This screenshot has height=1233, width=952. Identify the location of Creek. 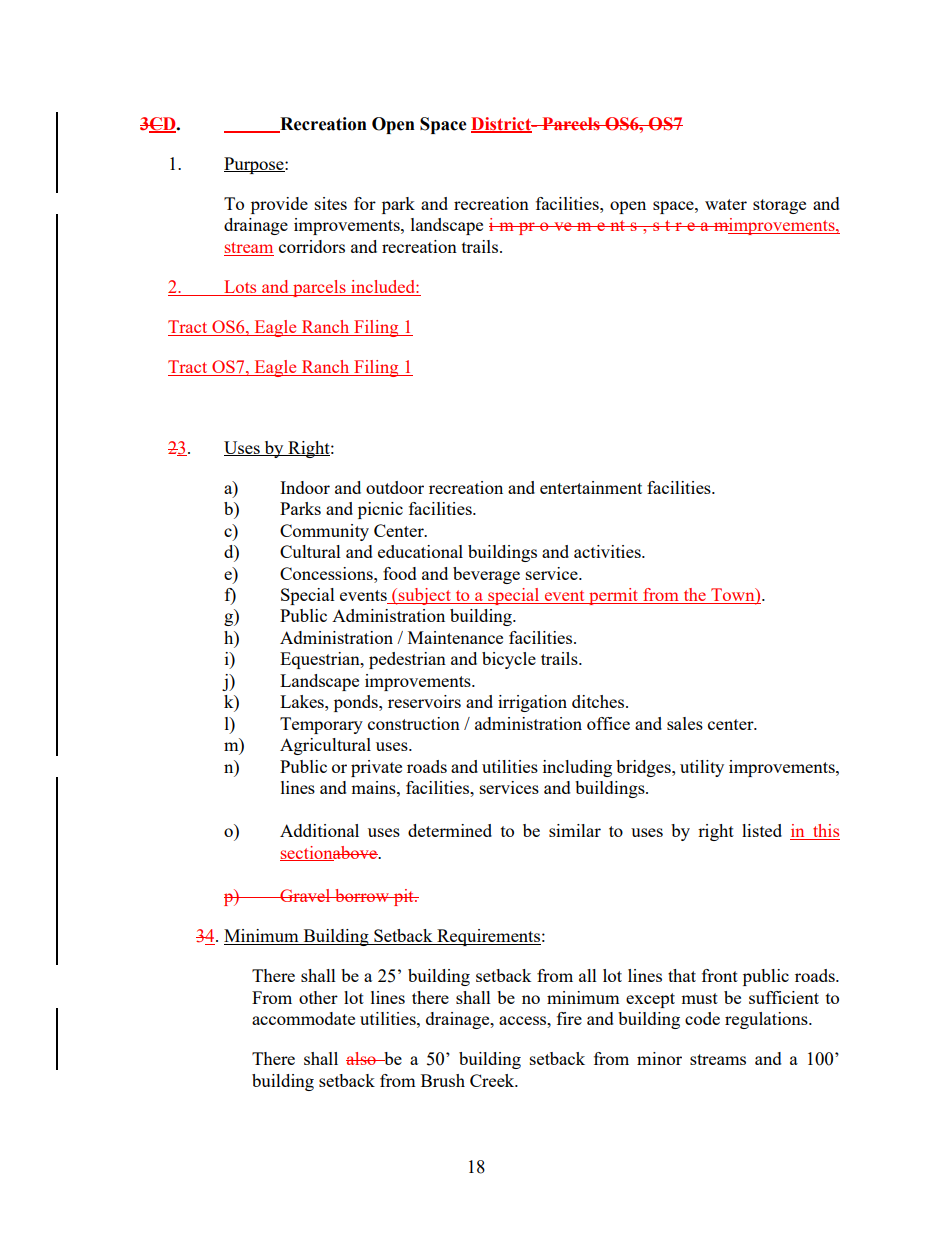
(493, 1080).
